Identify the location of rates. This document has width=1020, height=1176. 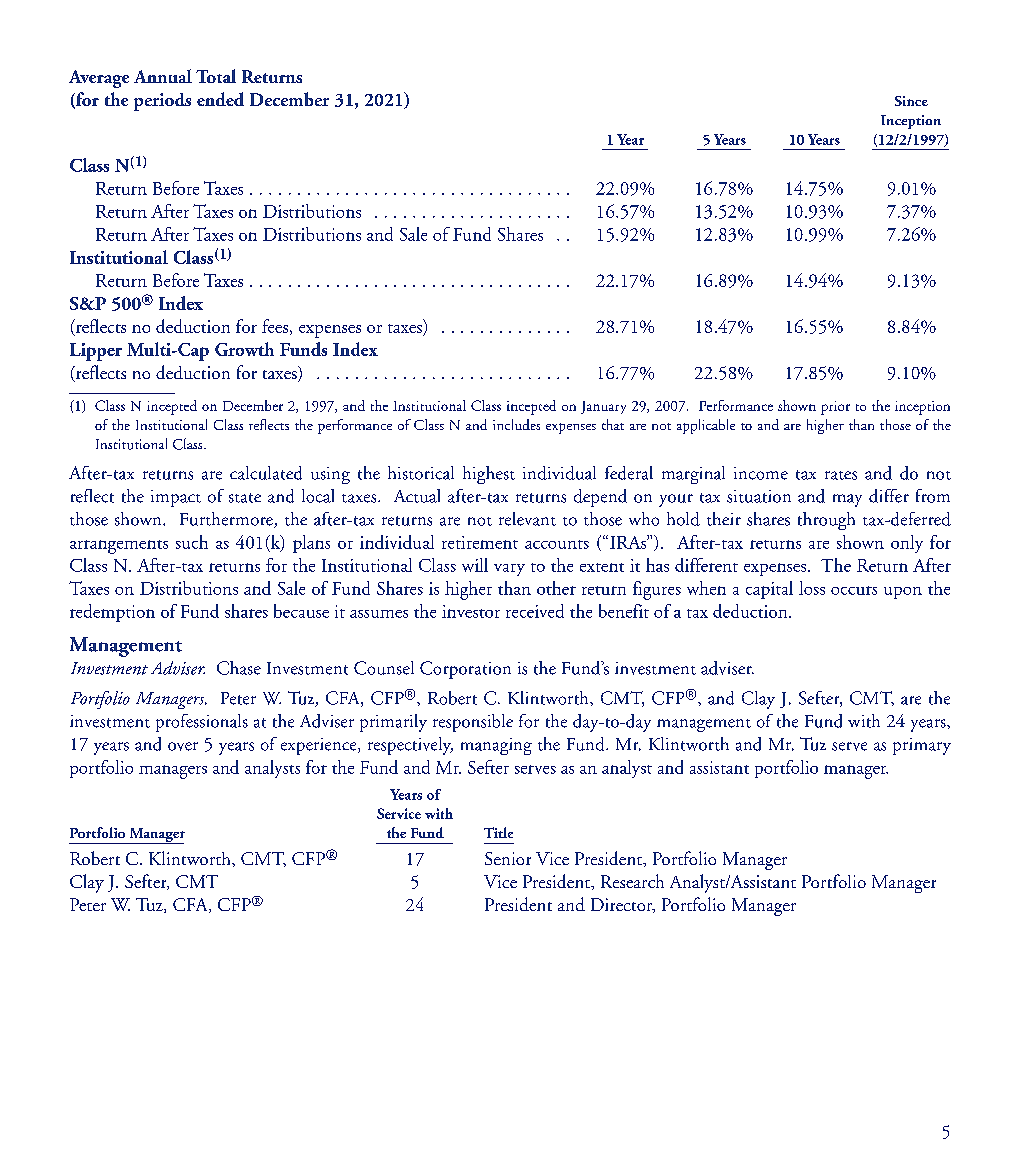
(841, 475).
